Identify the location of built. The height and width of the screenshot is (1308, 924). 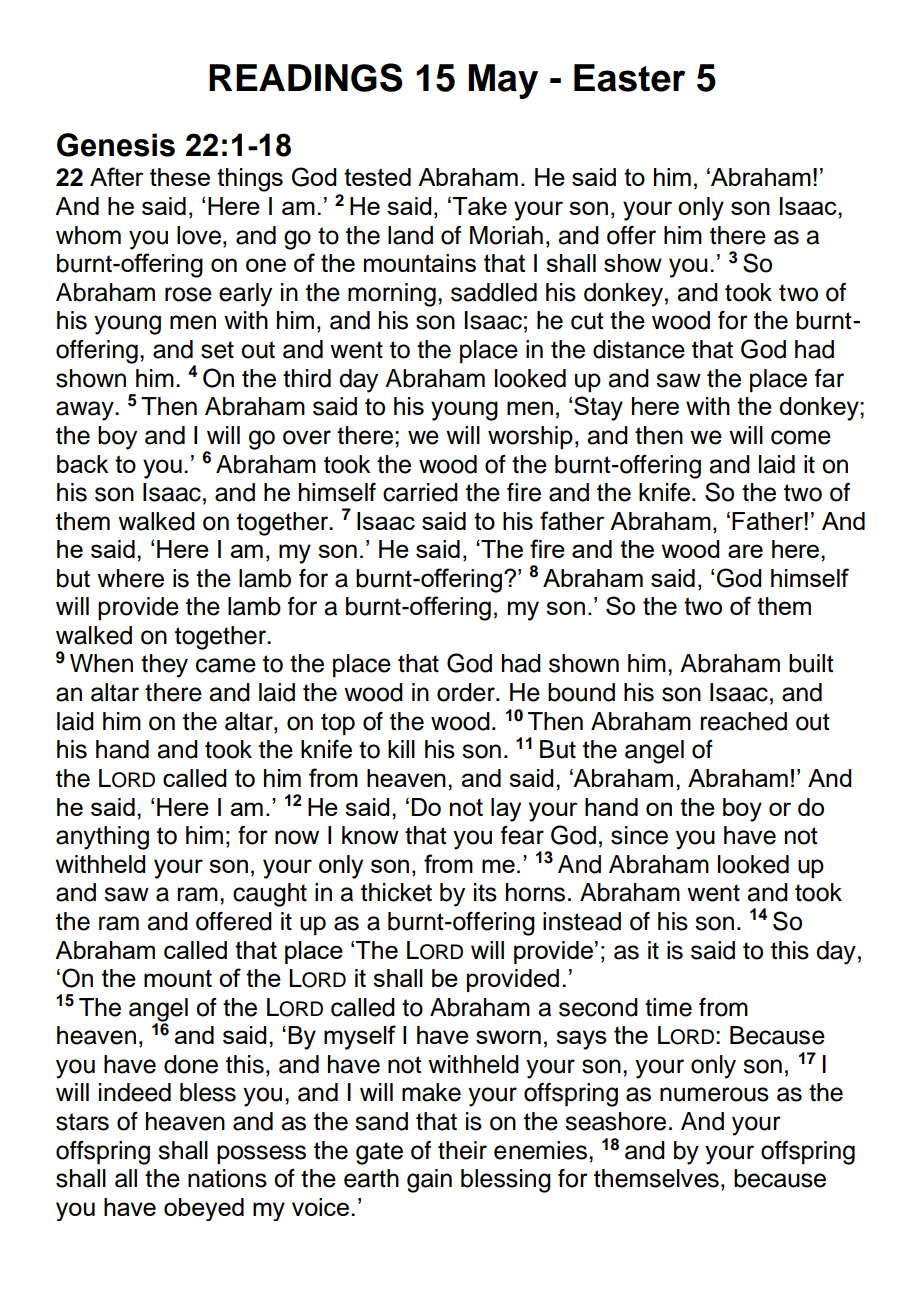
(811, 663).
